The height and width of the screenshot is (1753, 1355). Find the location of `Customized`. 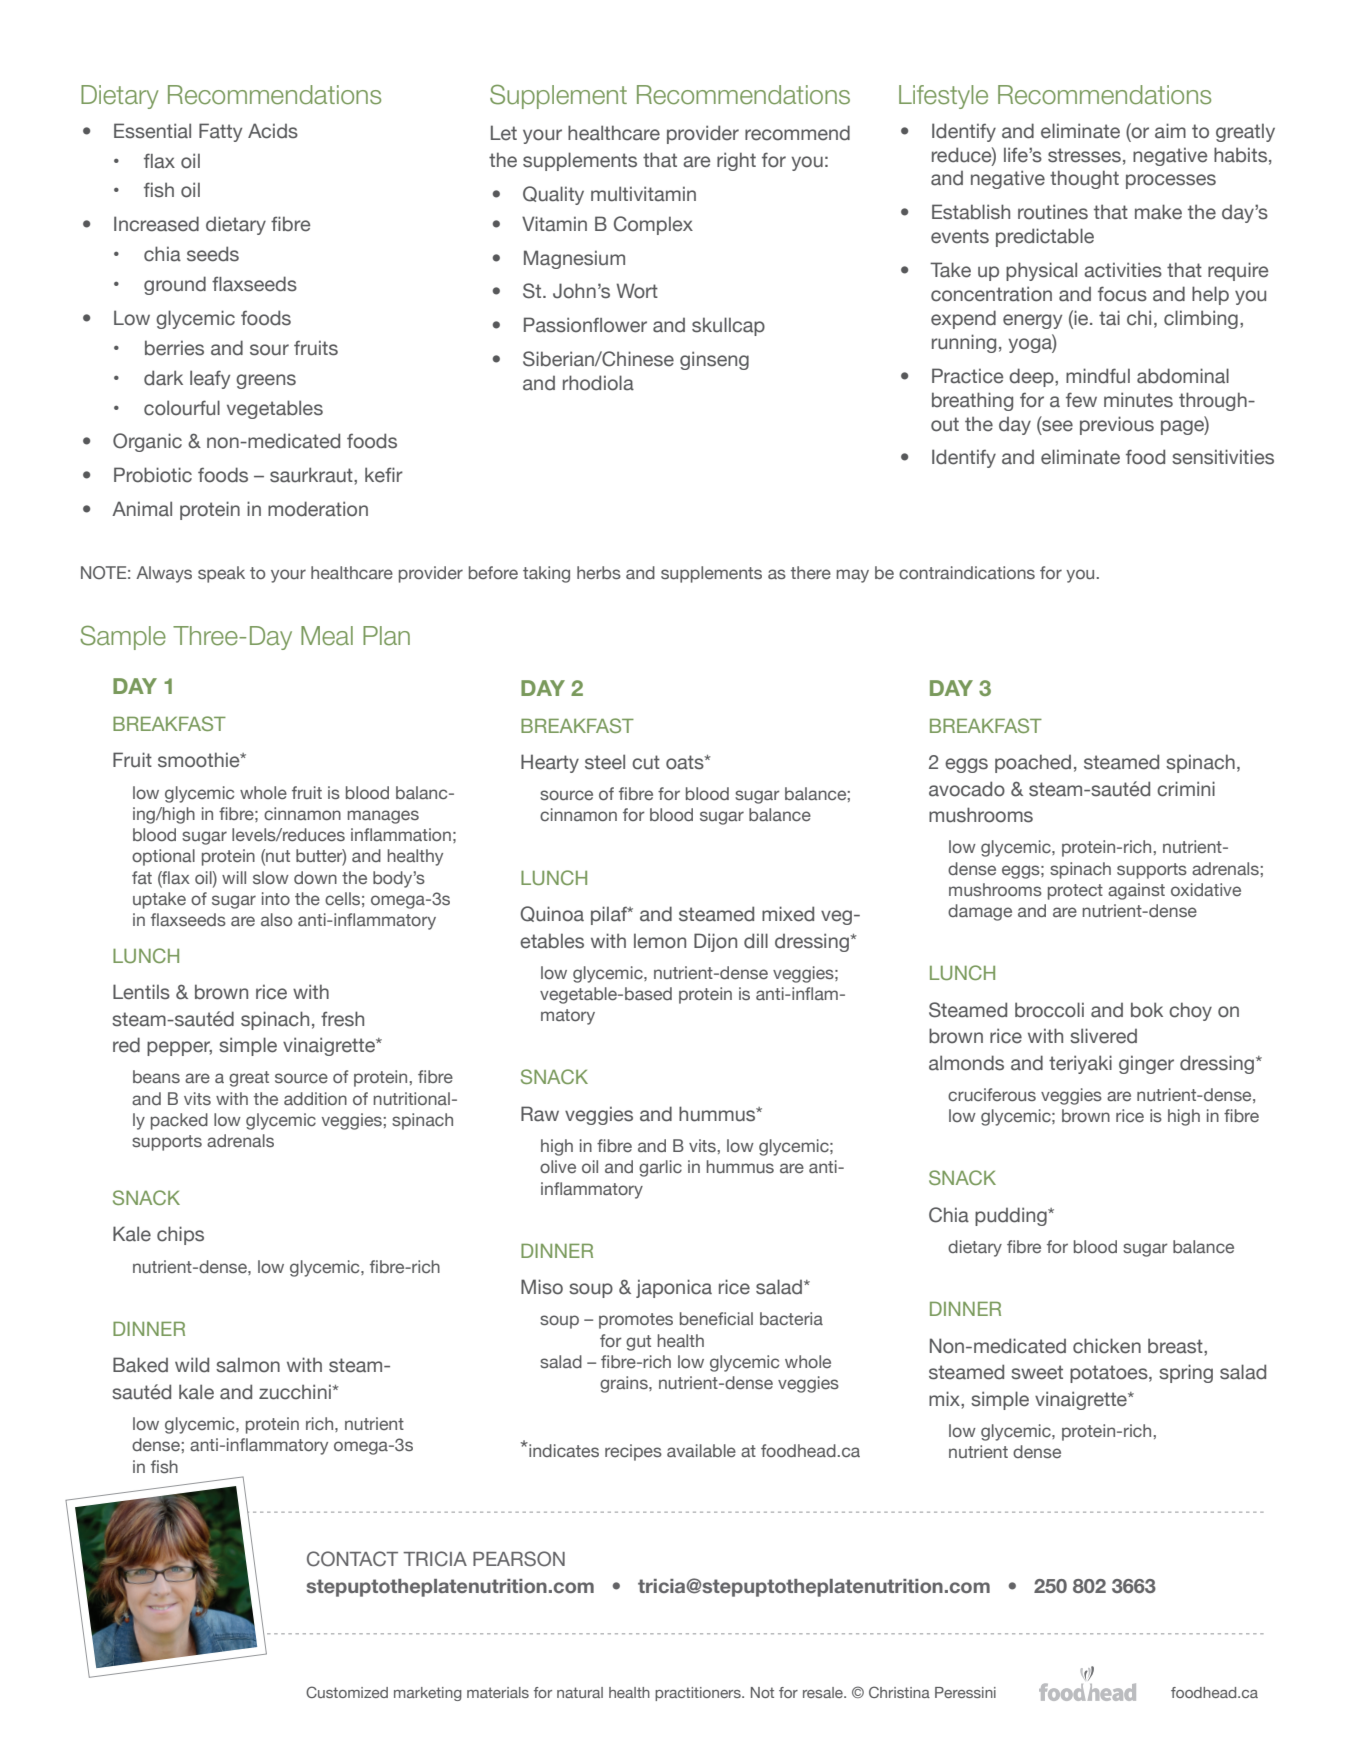

Customized is located at coordinates (347, 1692).
